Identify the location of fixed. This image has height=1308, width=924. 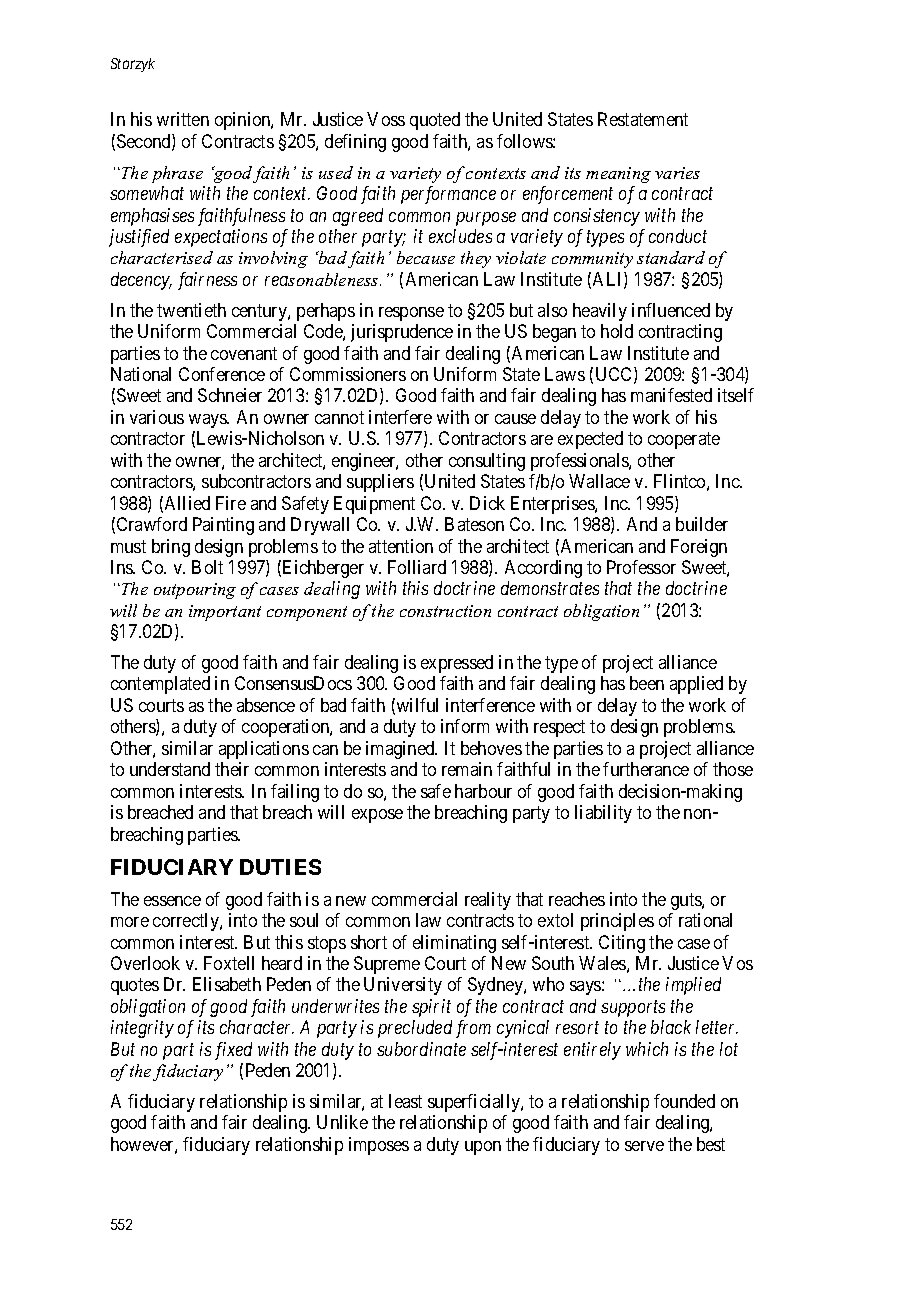
(233, 1051).
